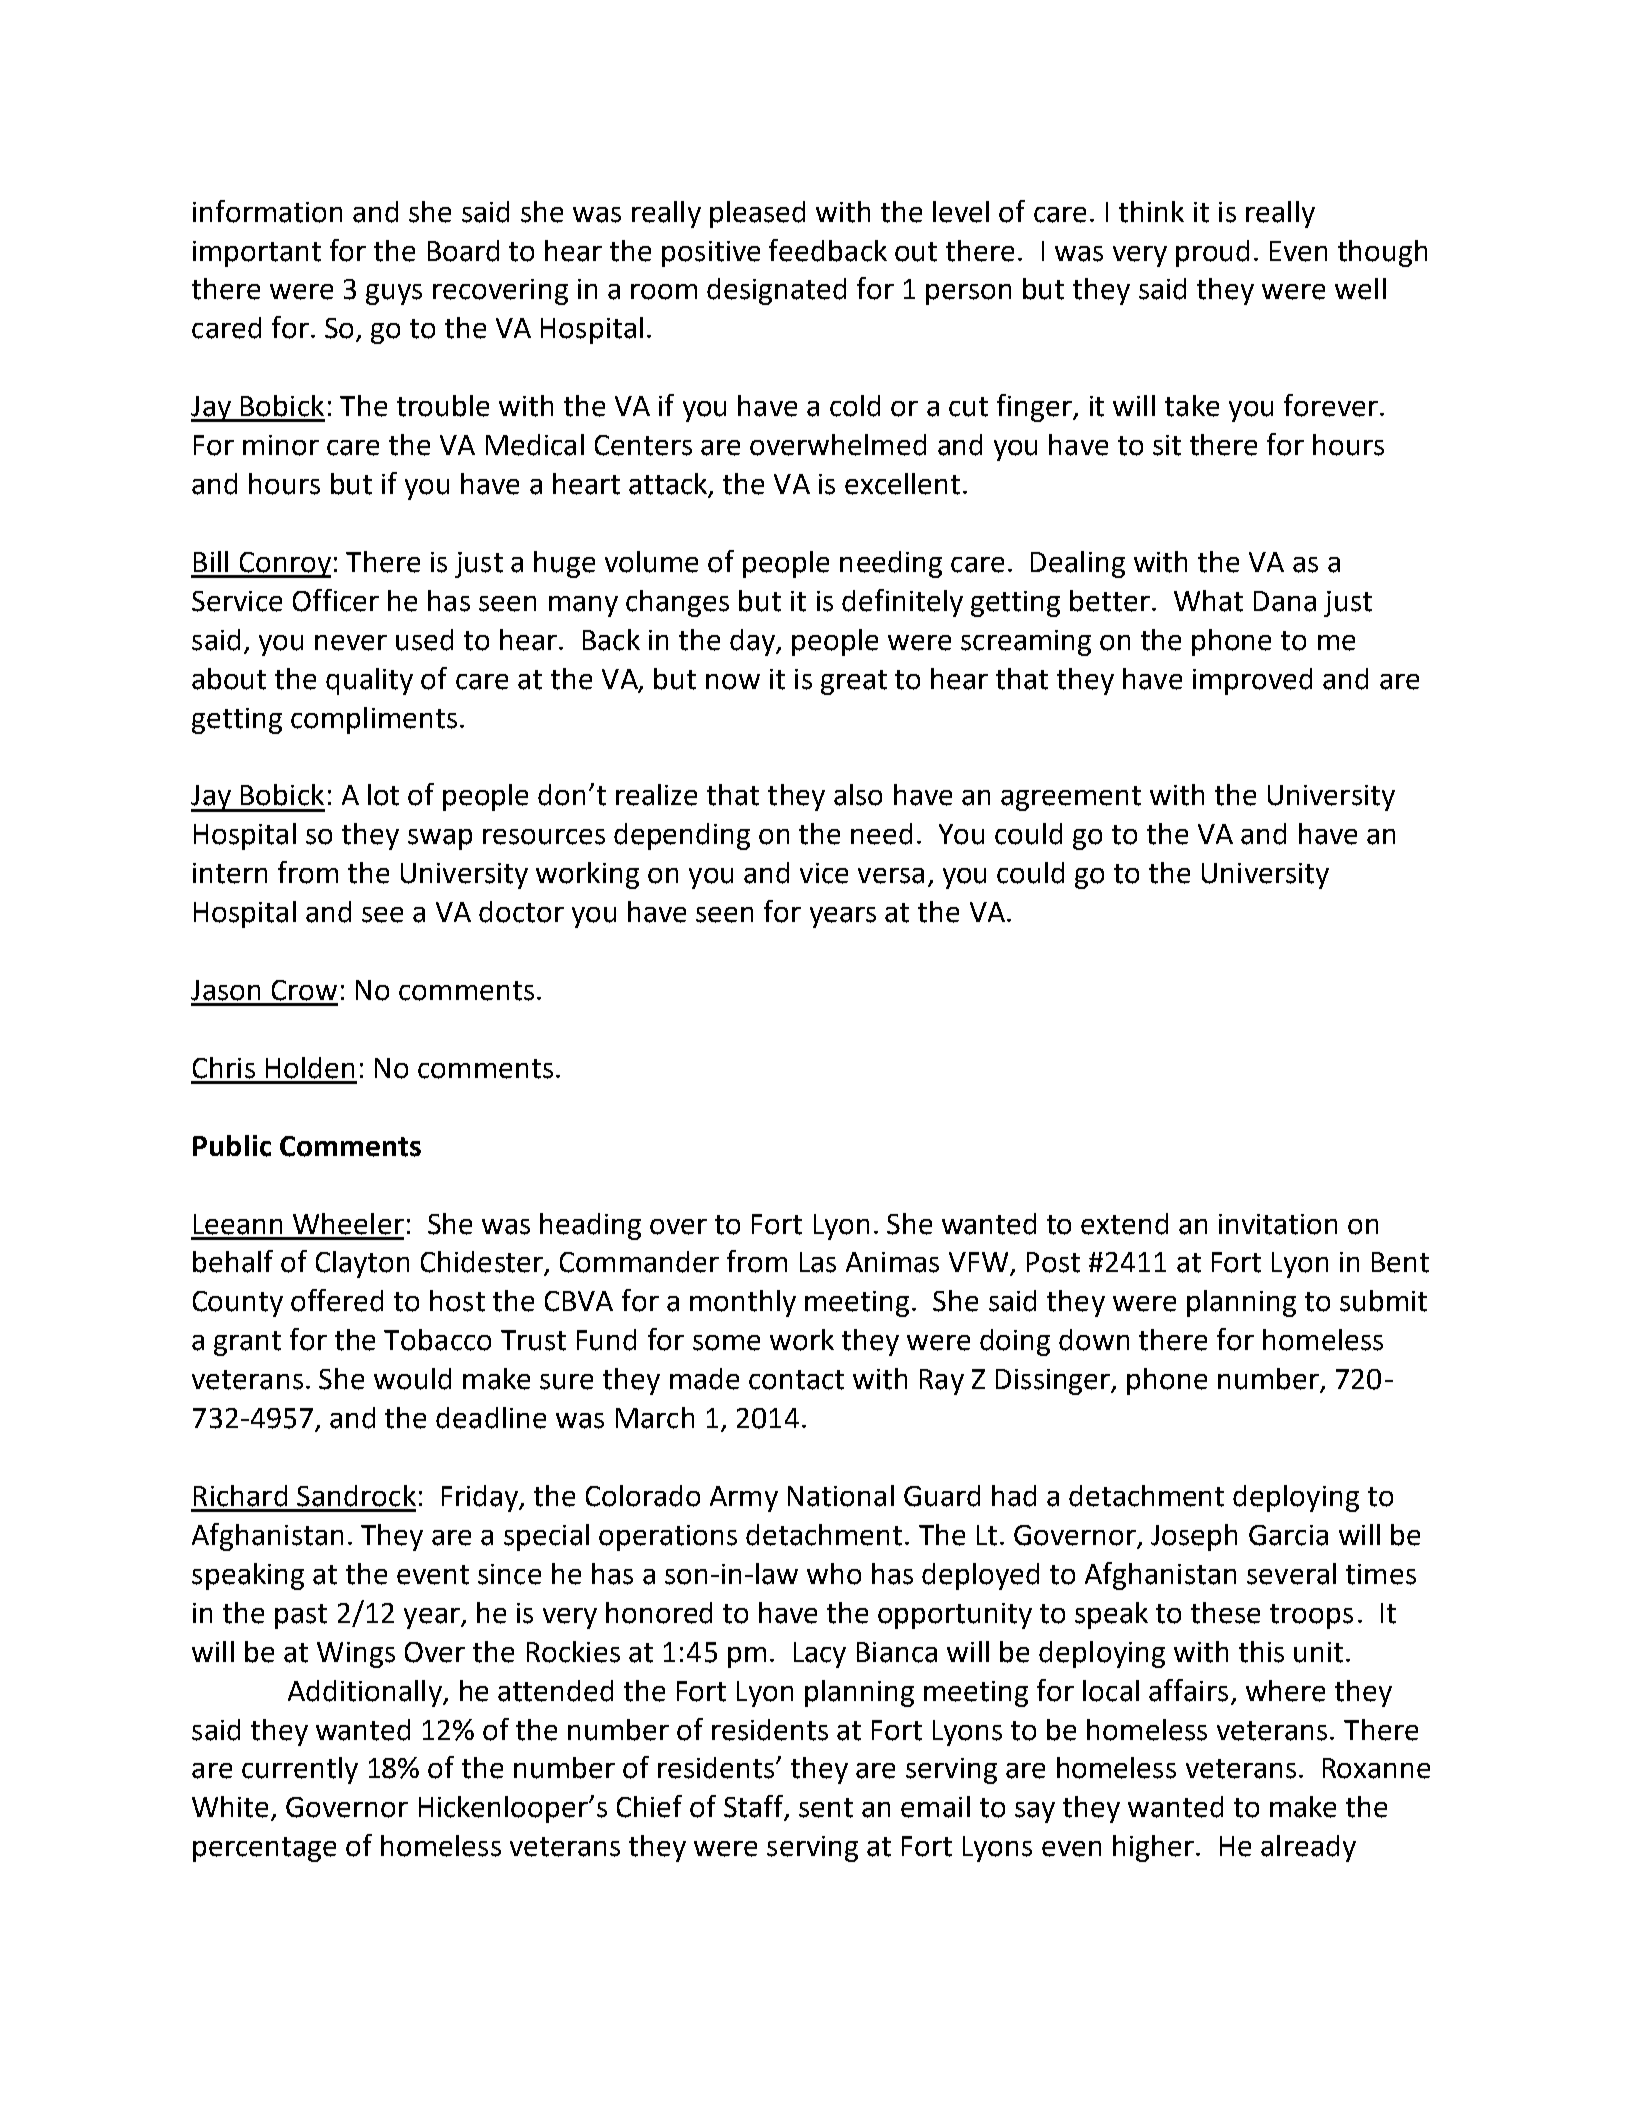 This screenshot has height=2104, width=1626. What do you see at coordinates (1212, 253) in the screenshot?
I see `proud` at bounding box center [1212, 253].
